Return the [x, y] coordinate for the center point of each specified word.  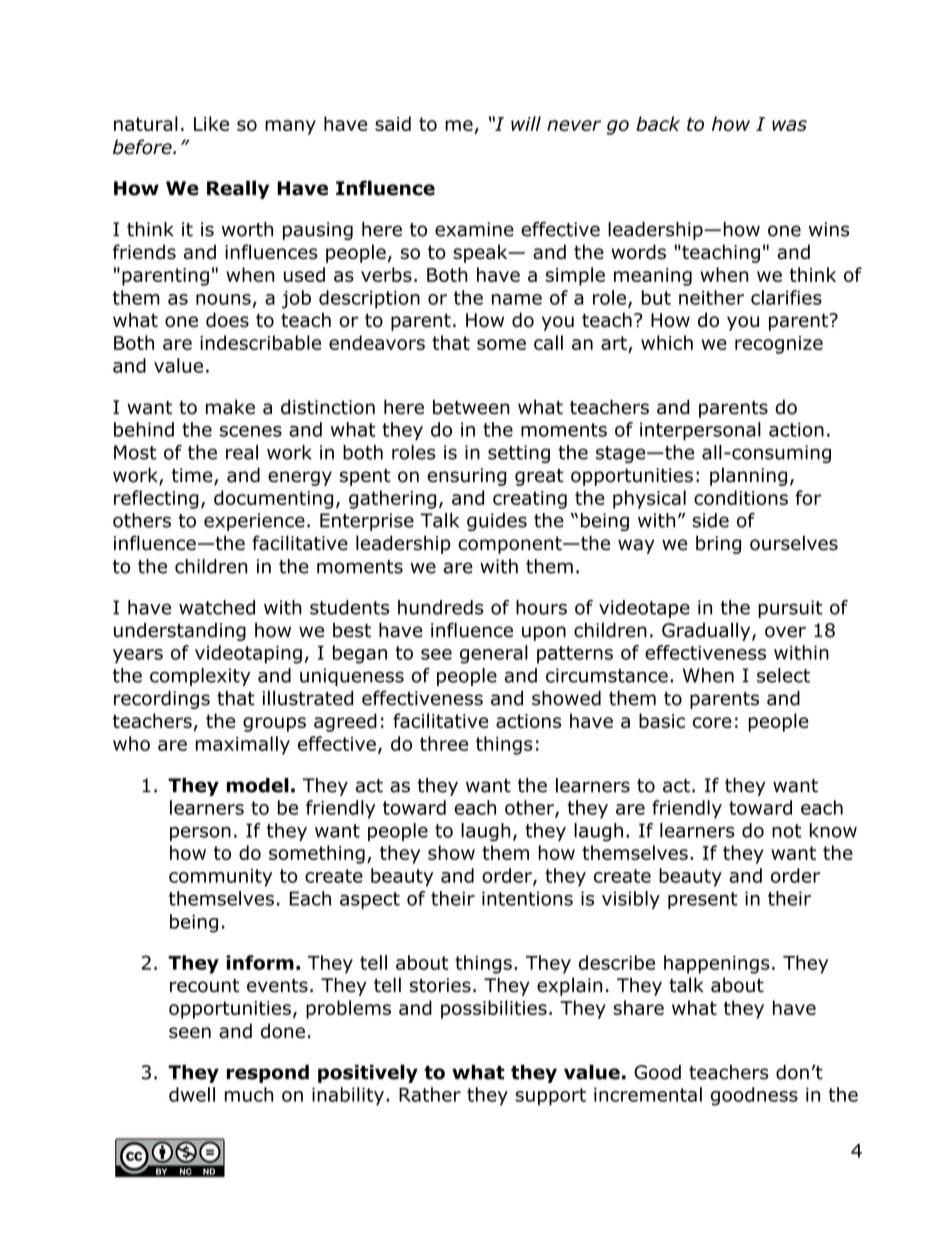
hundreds [441, 607]
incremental [648, 1094]
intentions [527, 898]
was [789, 125]
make [230, 407]
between [471, 407]
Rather [430, 1094]
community [220, 878]
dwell [192, 1094]
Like [211, 123]
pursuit [790, 609]
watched [217, 607]
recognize [779, 345]
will [526, 123]
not [787, 831]
